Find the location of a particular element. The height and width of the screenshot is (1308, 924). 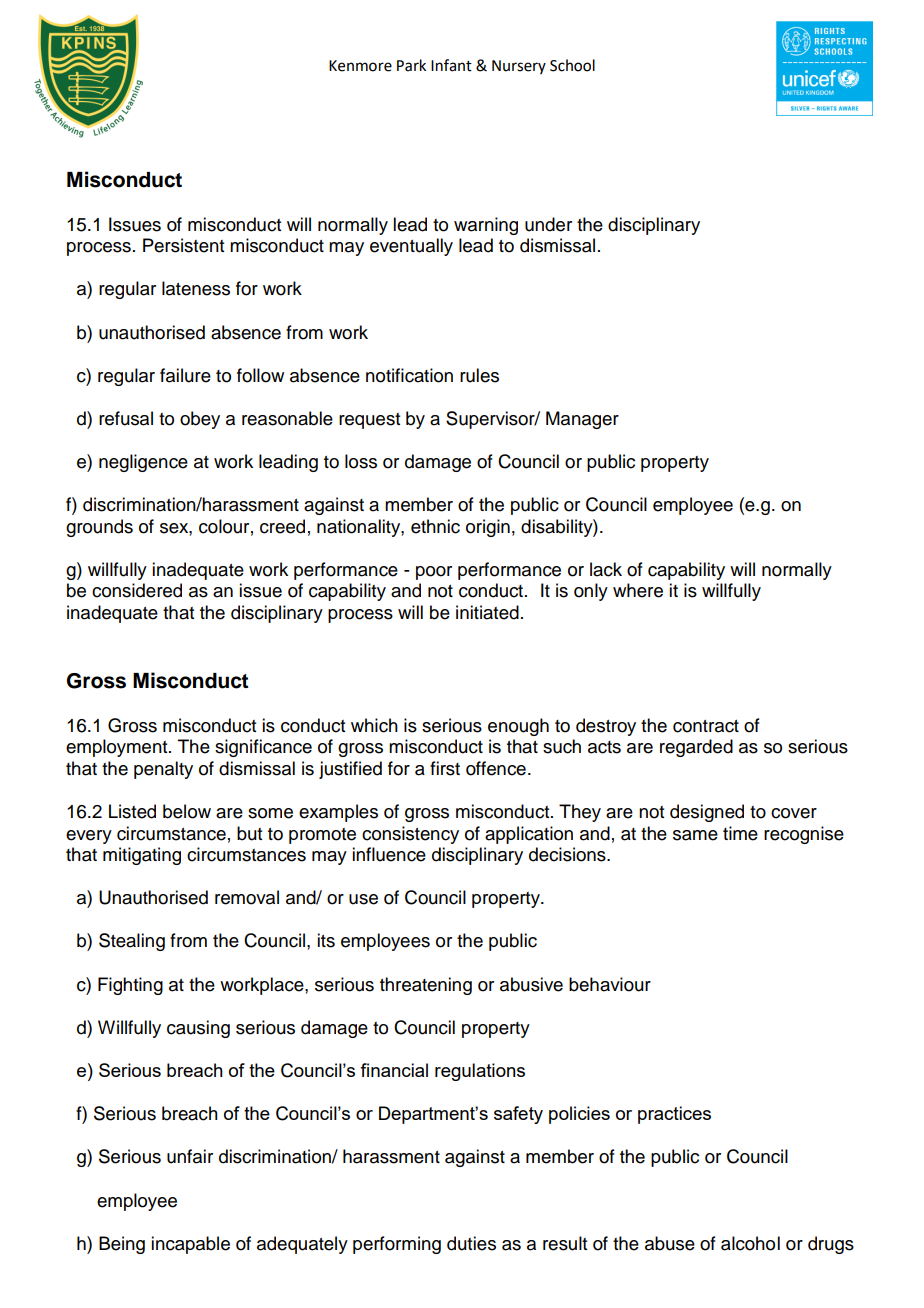

incapable is located at coordinates (190, 1245).
